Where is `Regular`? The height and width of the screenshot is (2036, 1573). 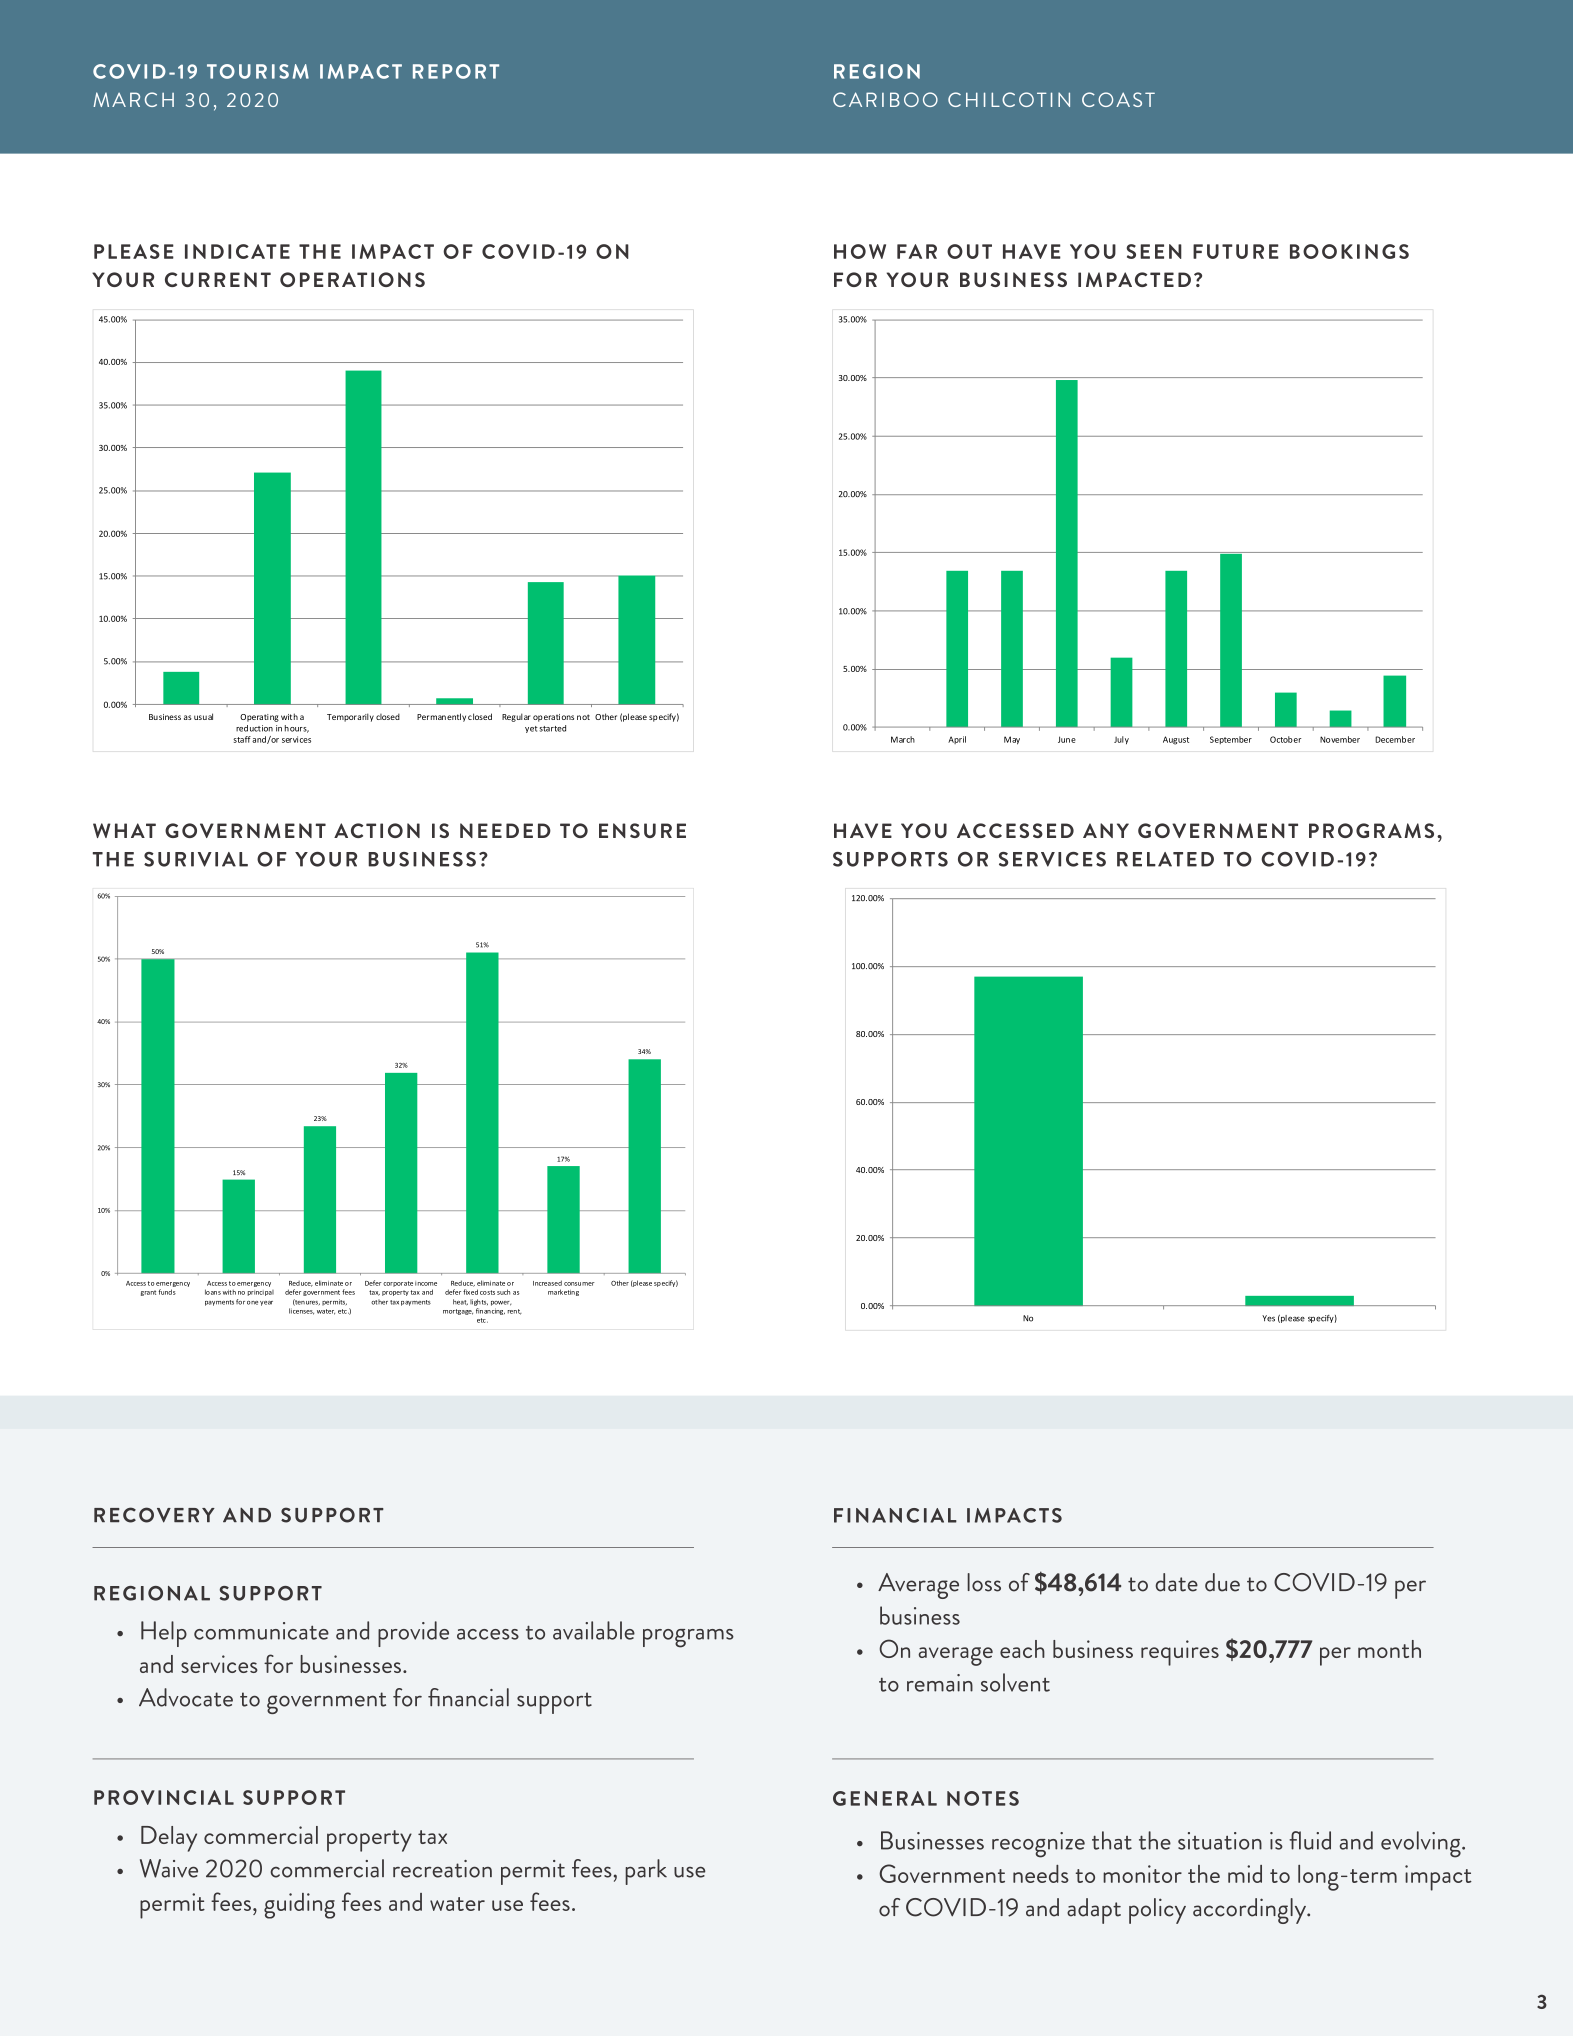
Regular is located at coordinates (516, 717).
